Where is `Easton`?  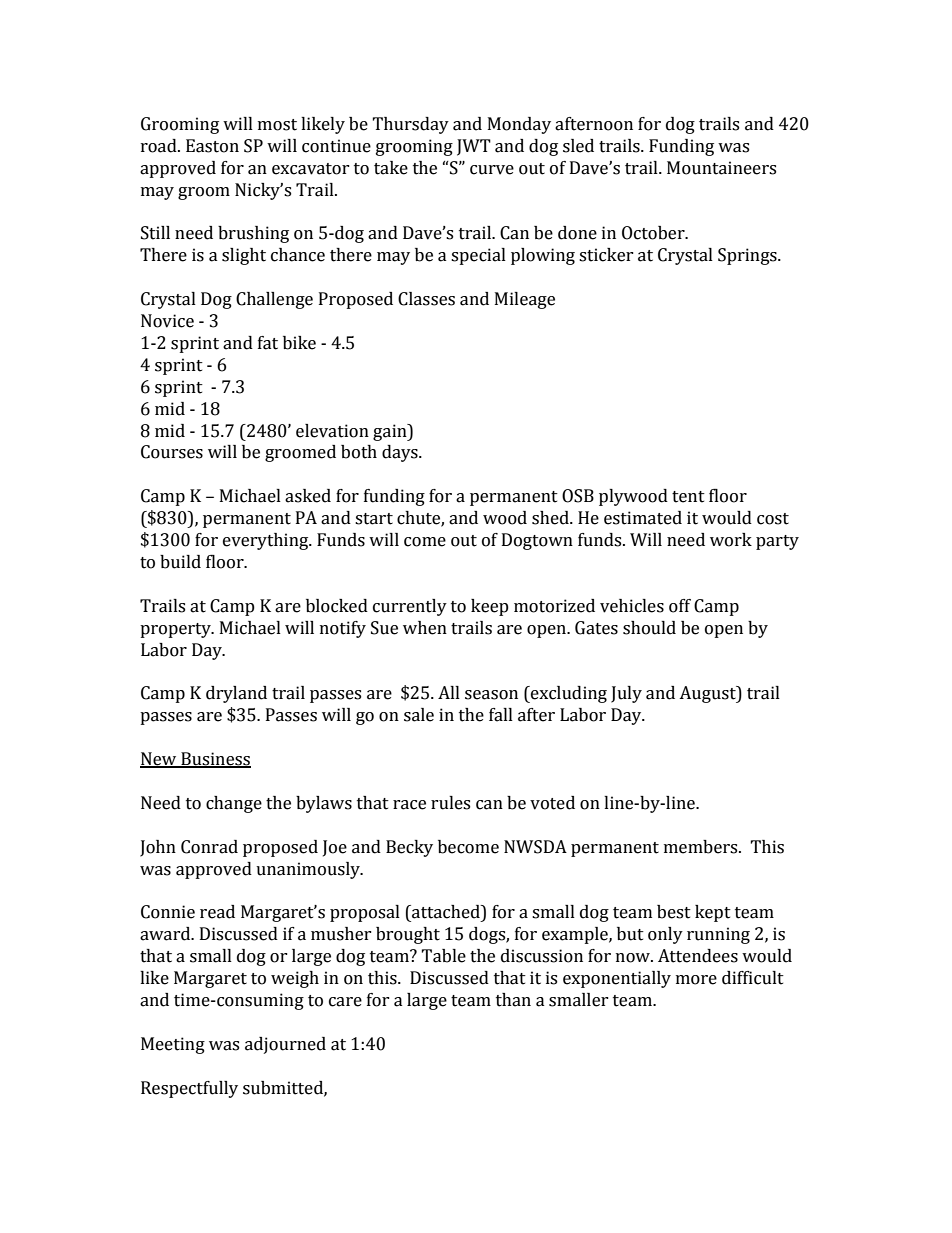 Easton is located at coordinates (212, 146).
